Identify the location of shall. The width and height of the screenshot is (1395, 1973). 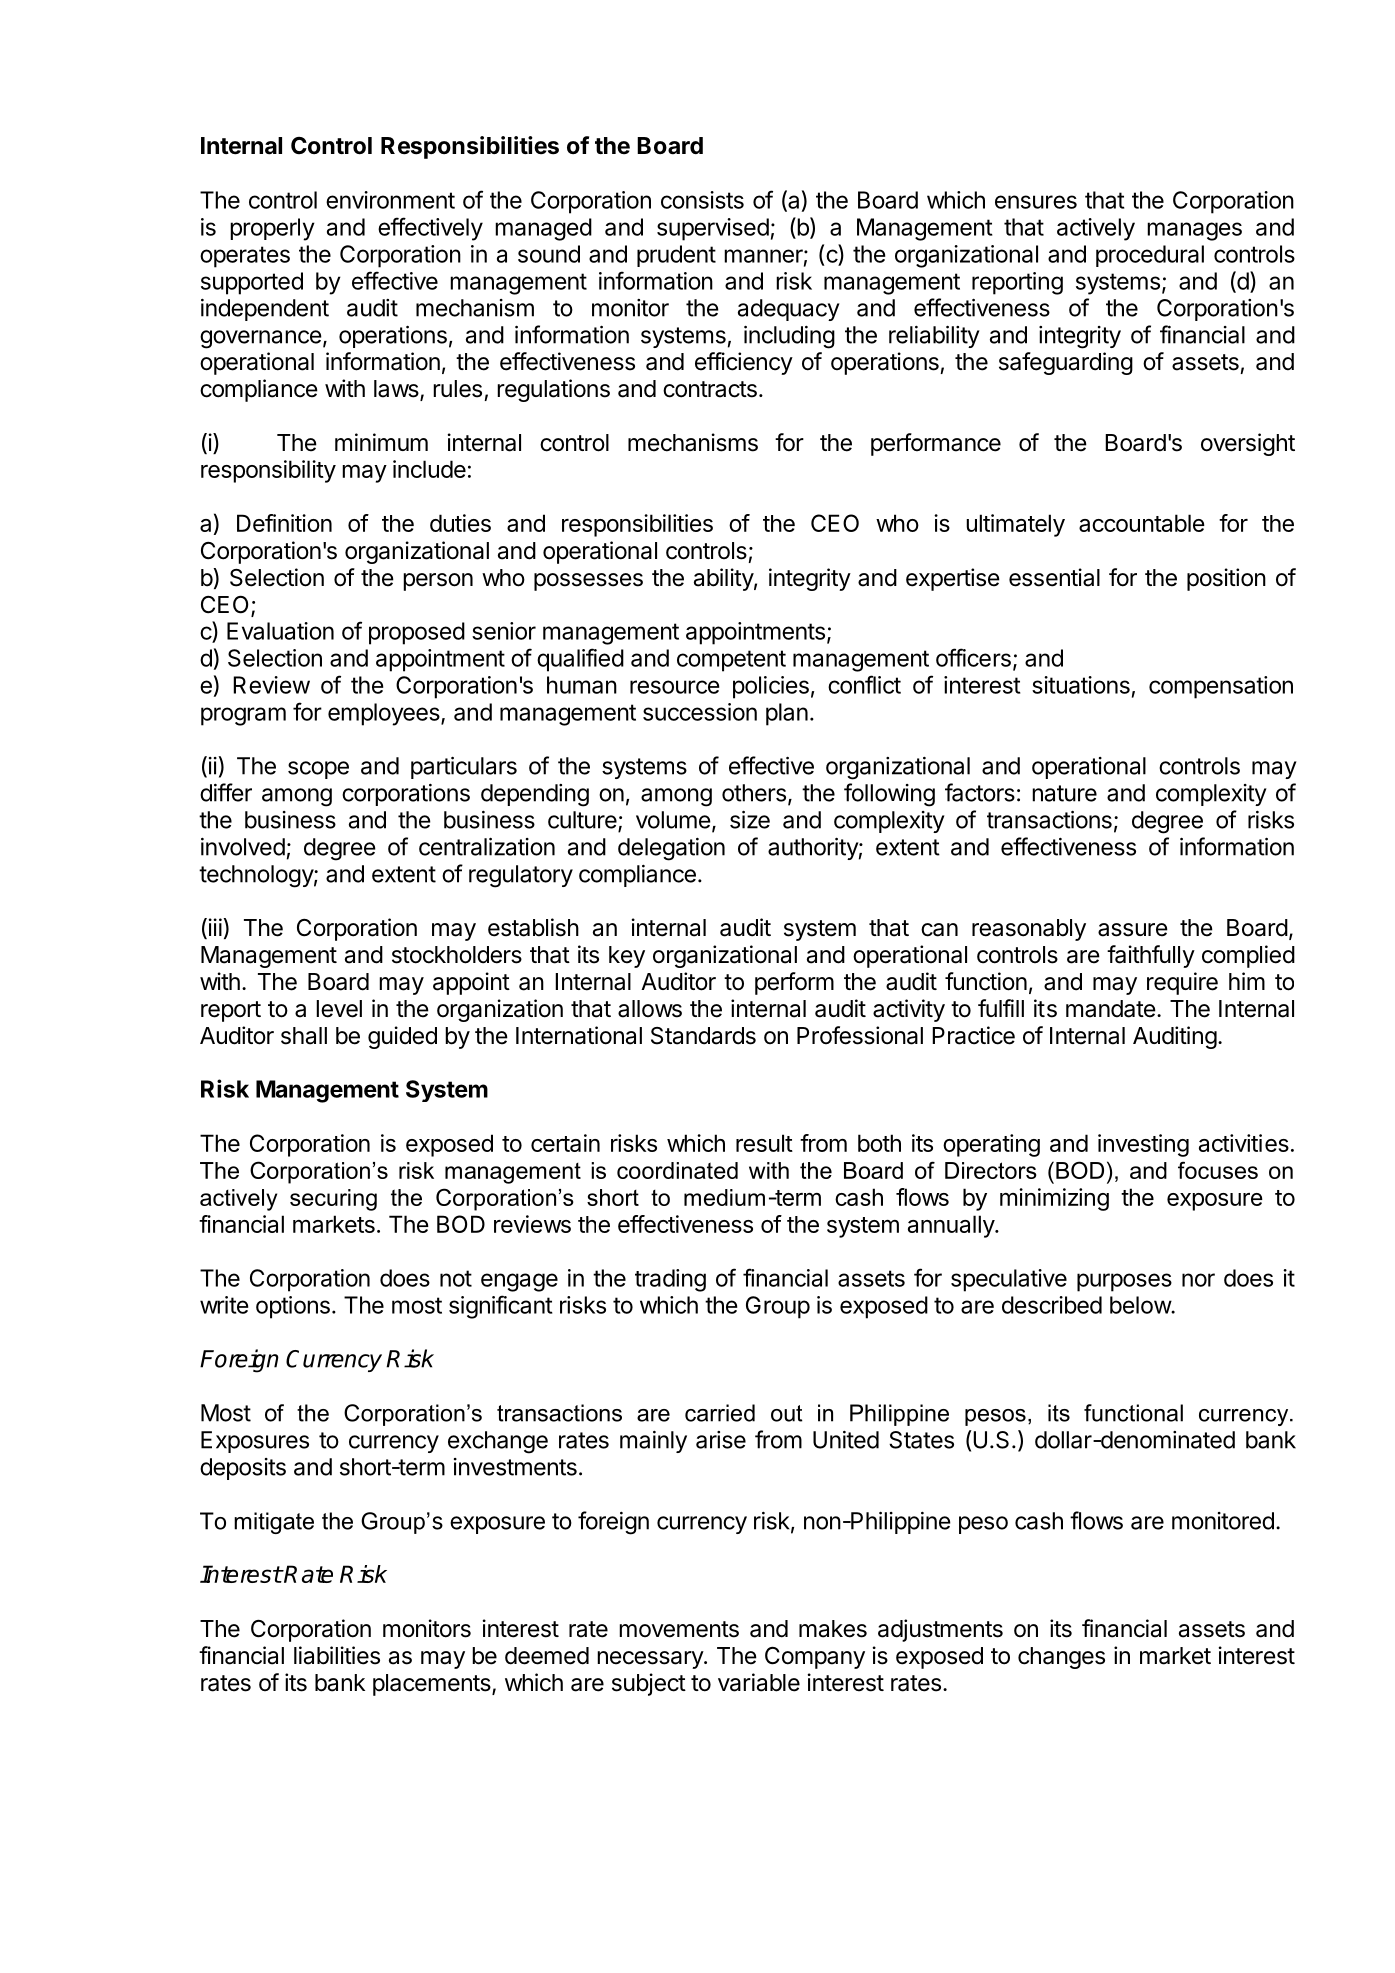
(304, 1036).
